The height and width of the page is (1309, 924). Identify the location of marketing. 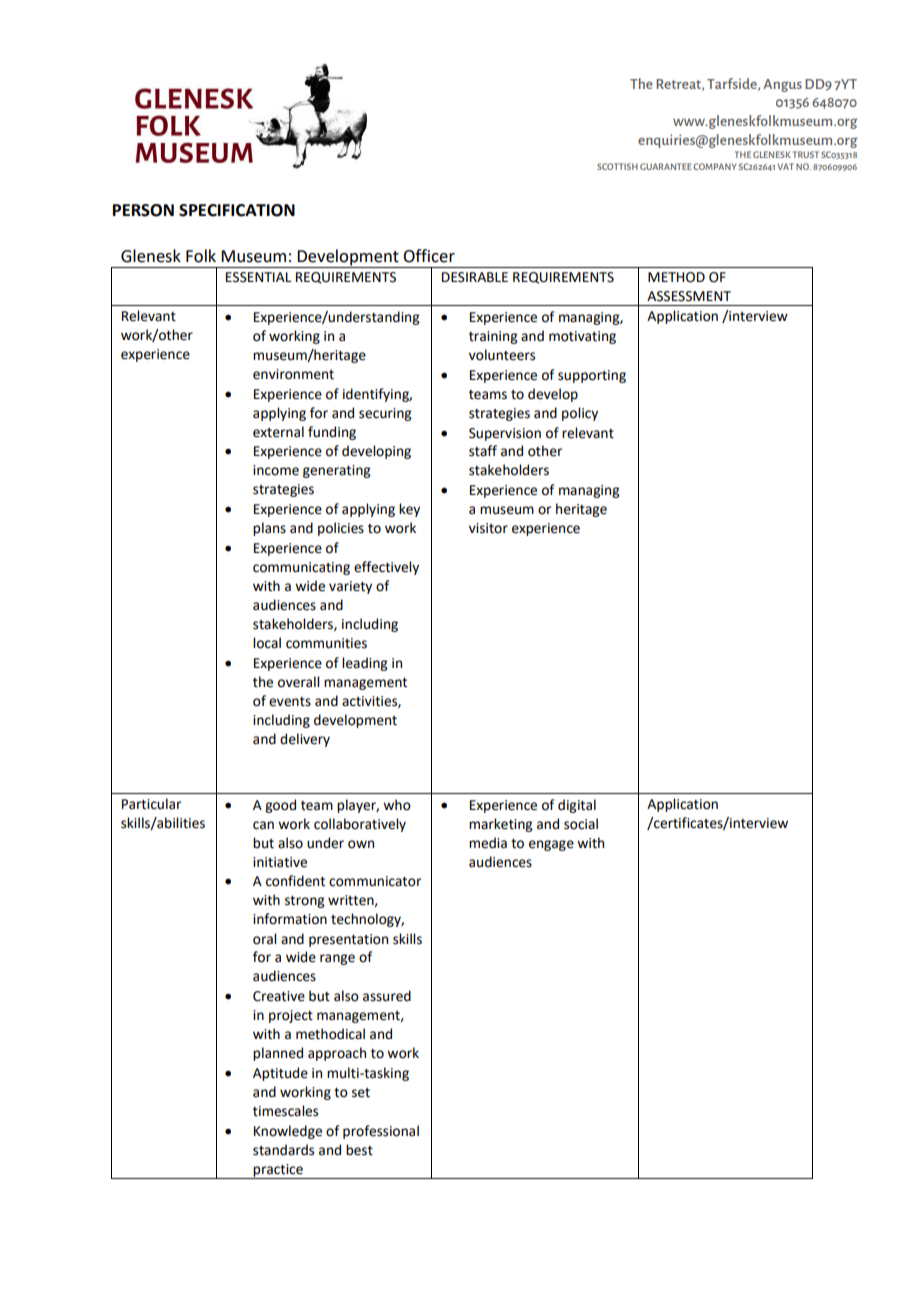
(500, 825).
